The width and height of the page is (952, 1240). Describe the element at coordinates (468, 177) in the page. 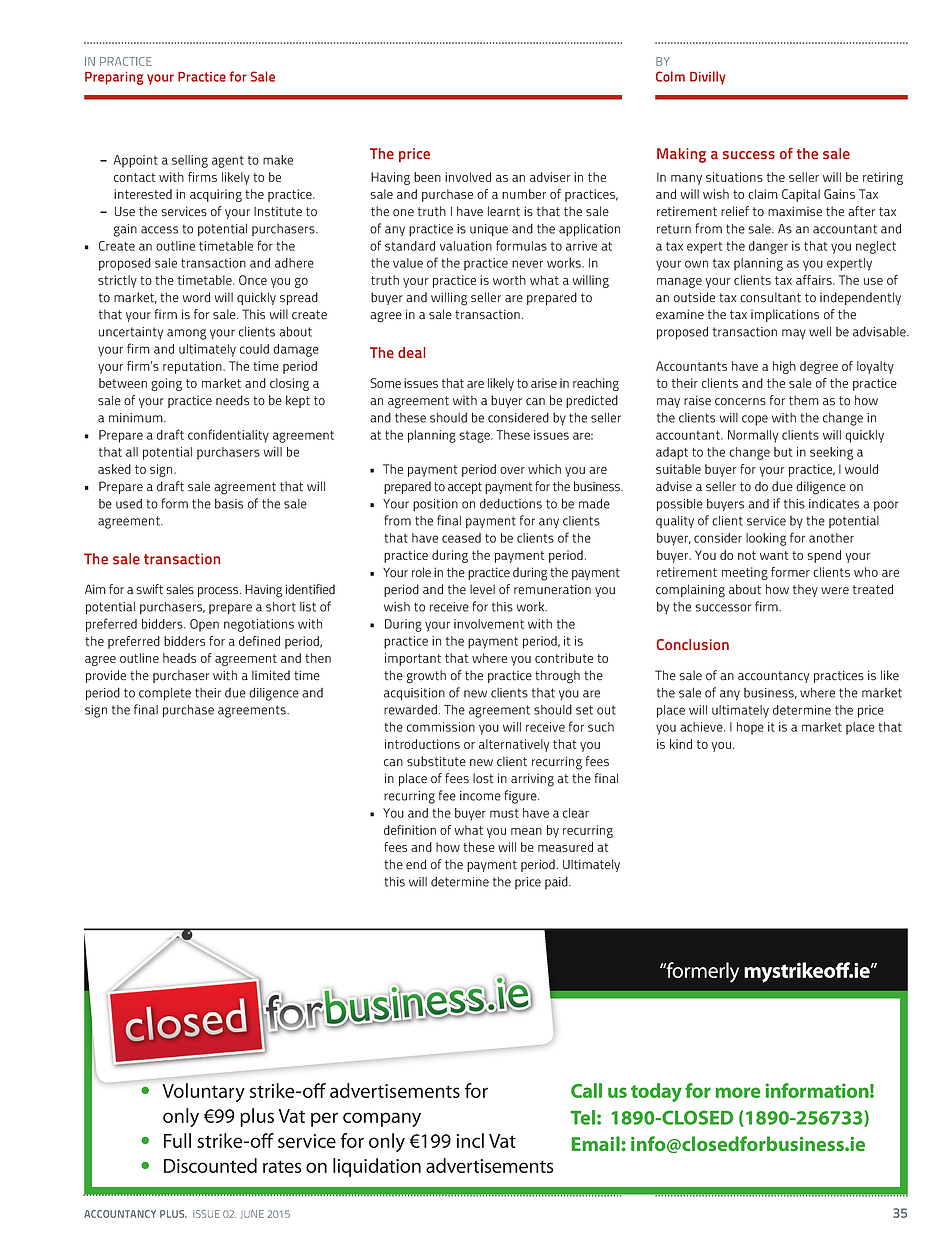

I see `involved` at that location.
